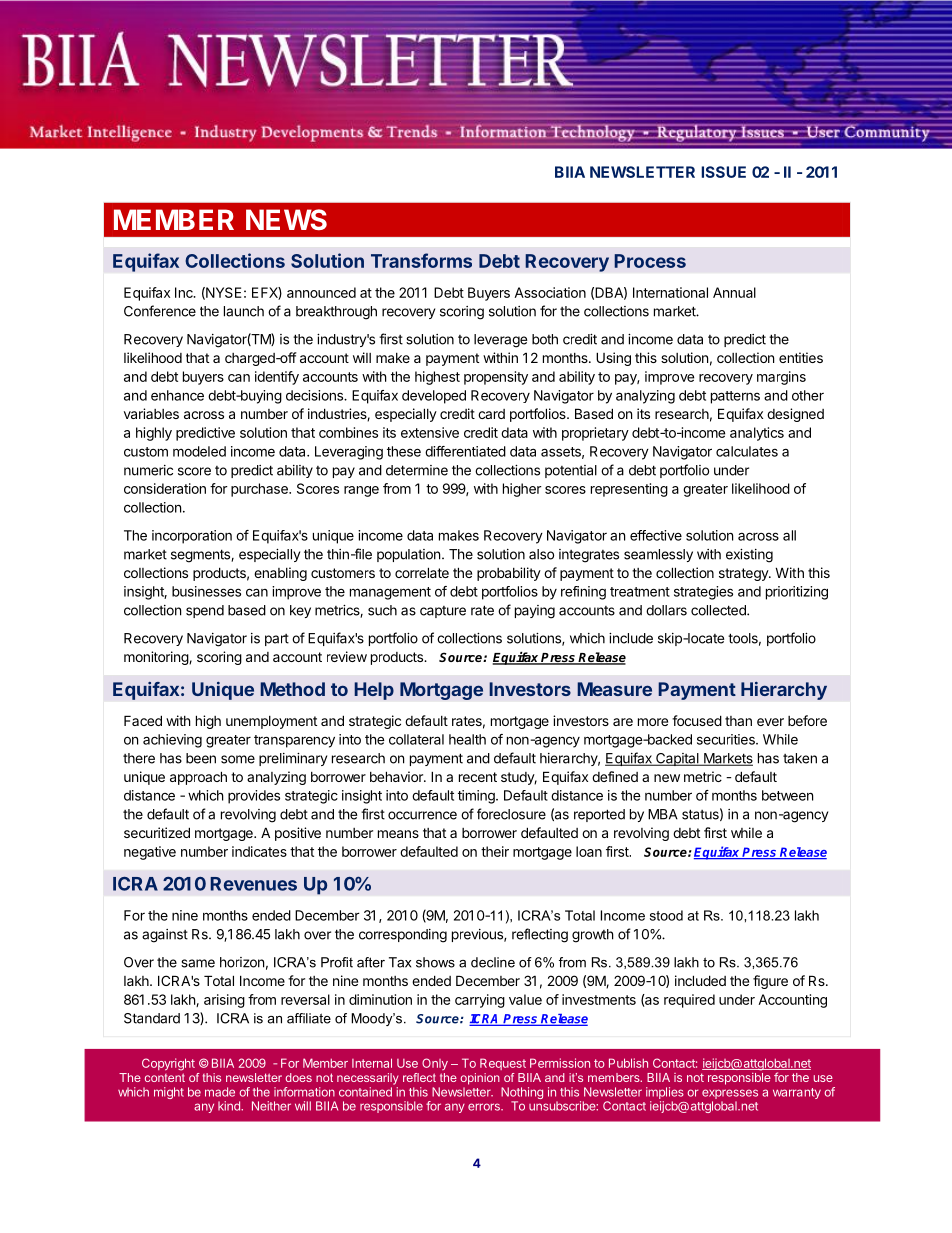 Image resolution: width=952 pixels, height=1233 pixels. Describe the element at coordinates (719, 610) in the screenshot. I see `collected` at that location.
